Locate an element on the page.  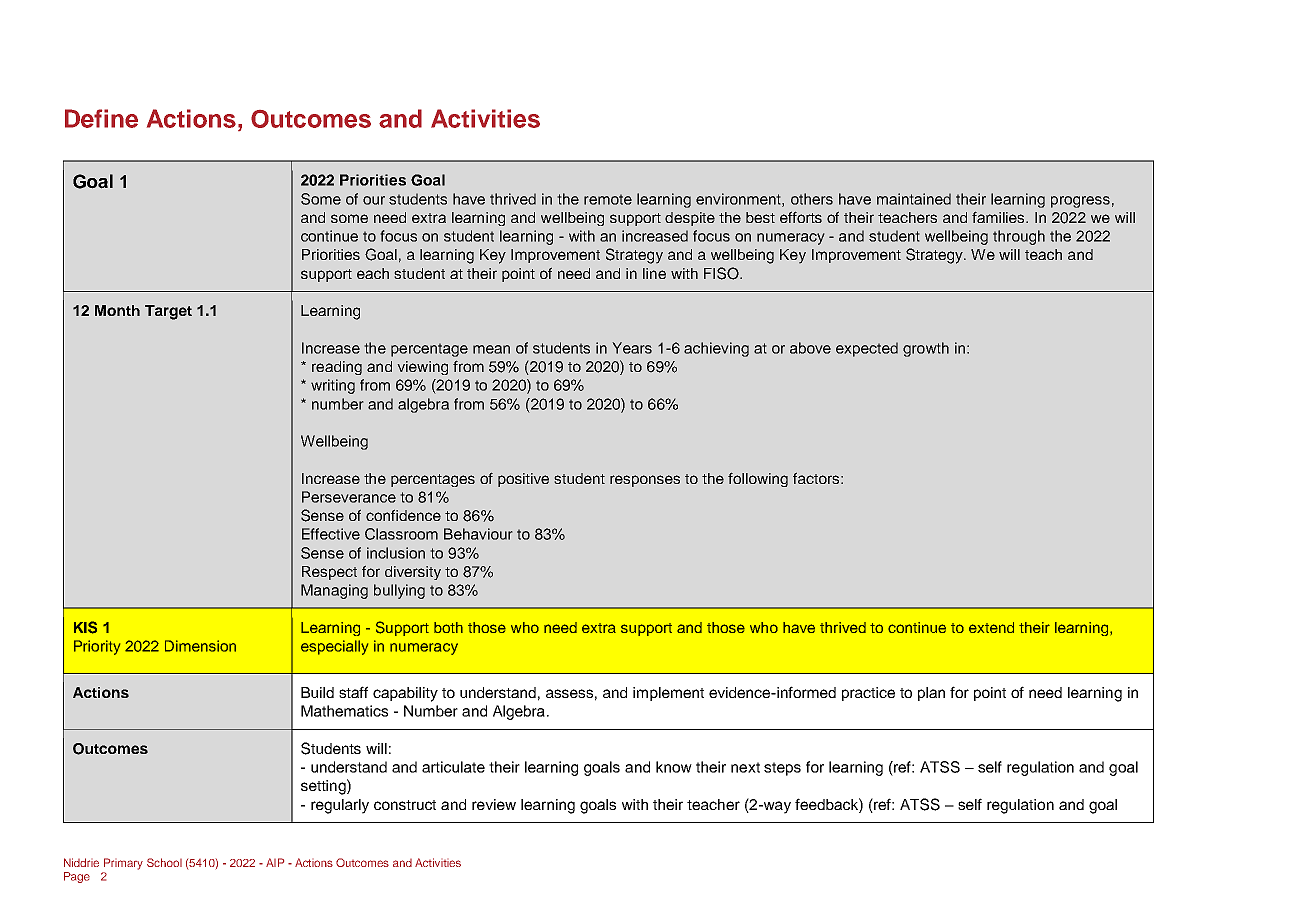
School is located at coordinates (164, 862).
